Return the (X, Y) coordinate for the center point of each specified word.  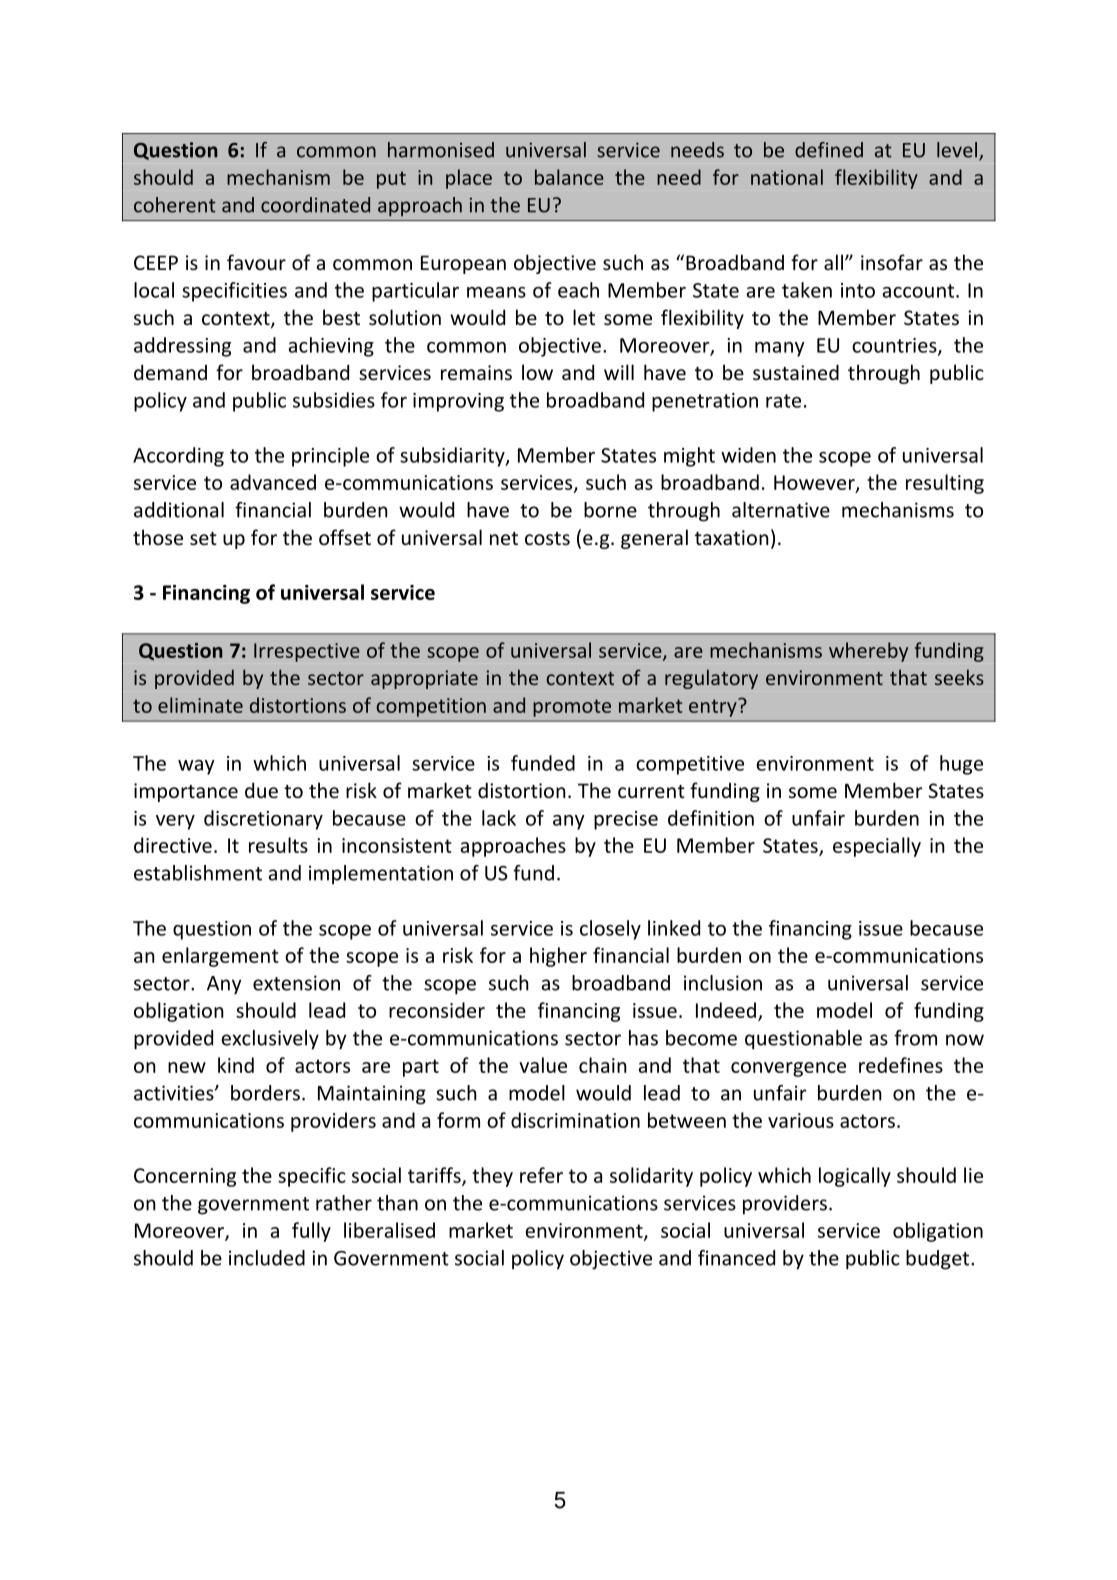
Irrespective (307, 652)
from (915, 1038)
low (537, 372)
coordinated (315, 205)
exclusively (270, 1040)
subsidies (334, 400)
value (543, 1065)
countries (895, 346)
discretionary (263, 820)
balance (569, 177)
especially (877, 847)
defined (829, 150)
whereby (868, 652)
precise (626, 820)
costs (547, 538)
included (267, 1258)
